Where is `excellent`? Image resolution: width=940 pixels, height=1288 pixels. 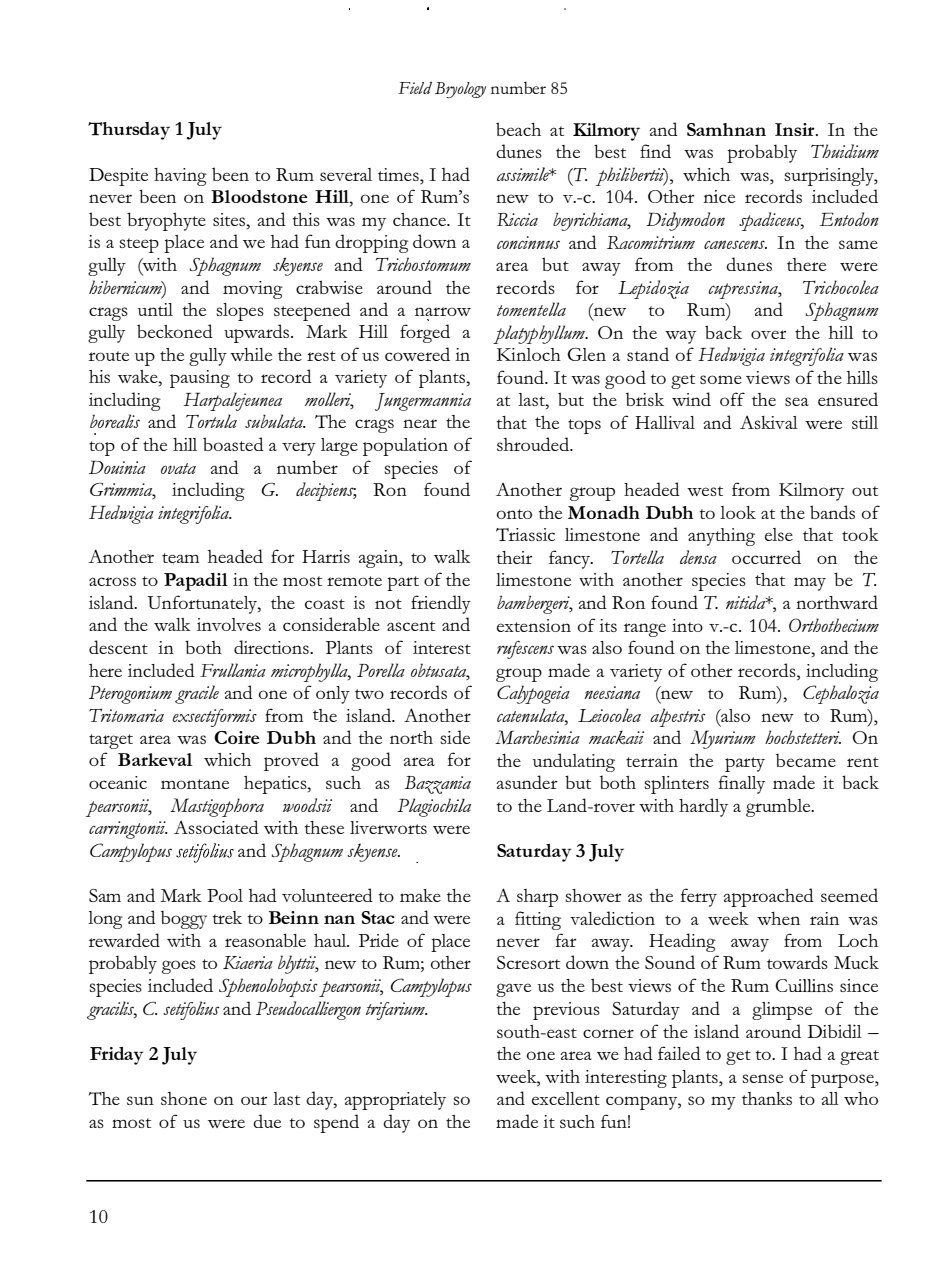 excellent is located at coordinates (566, 1098).
